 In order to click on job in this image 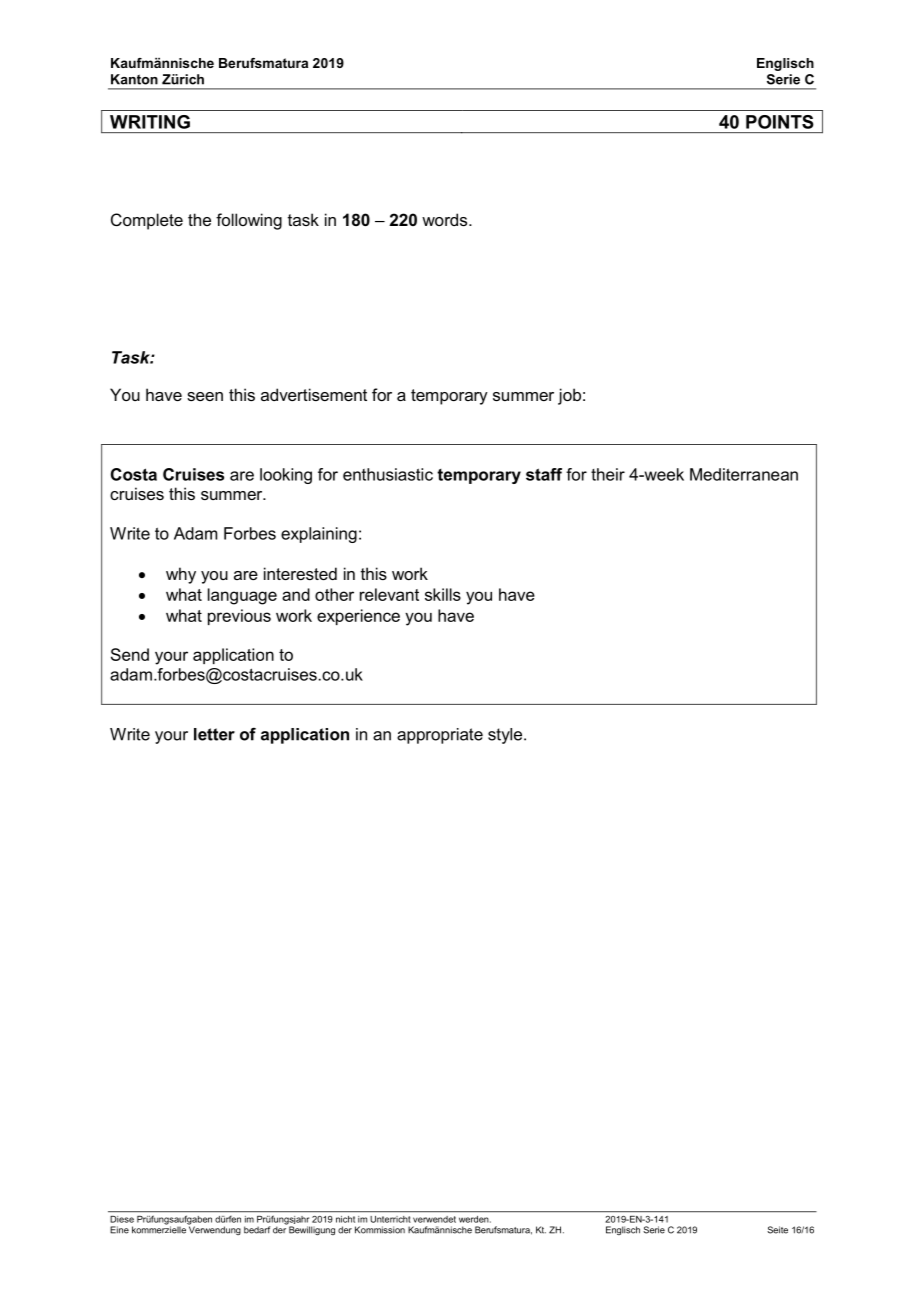, I will do `click(569, 396)`.
